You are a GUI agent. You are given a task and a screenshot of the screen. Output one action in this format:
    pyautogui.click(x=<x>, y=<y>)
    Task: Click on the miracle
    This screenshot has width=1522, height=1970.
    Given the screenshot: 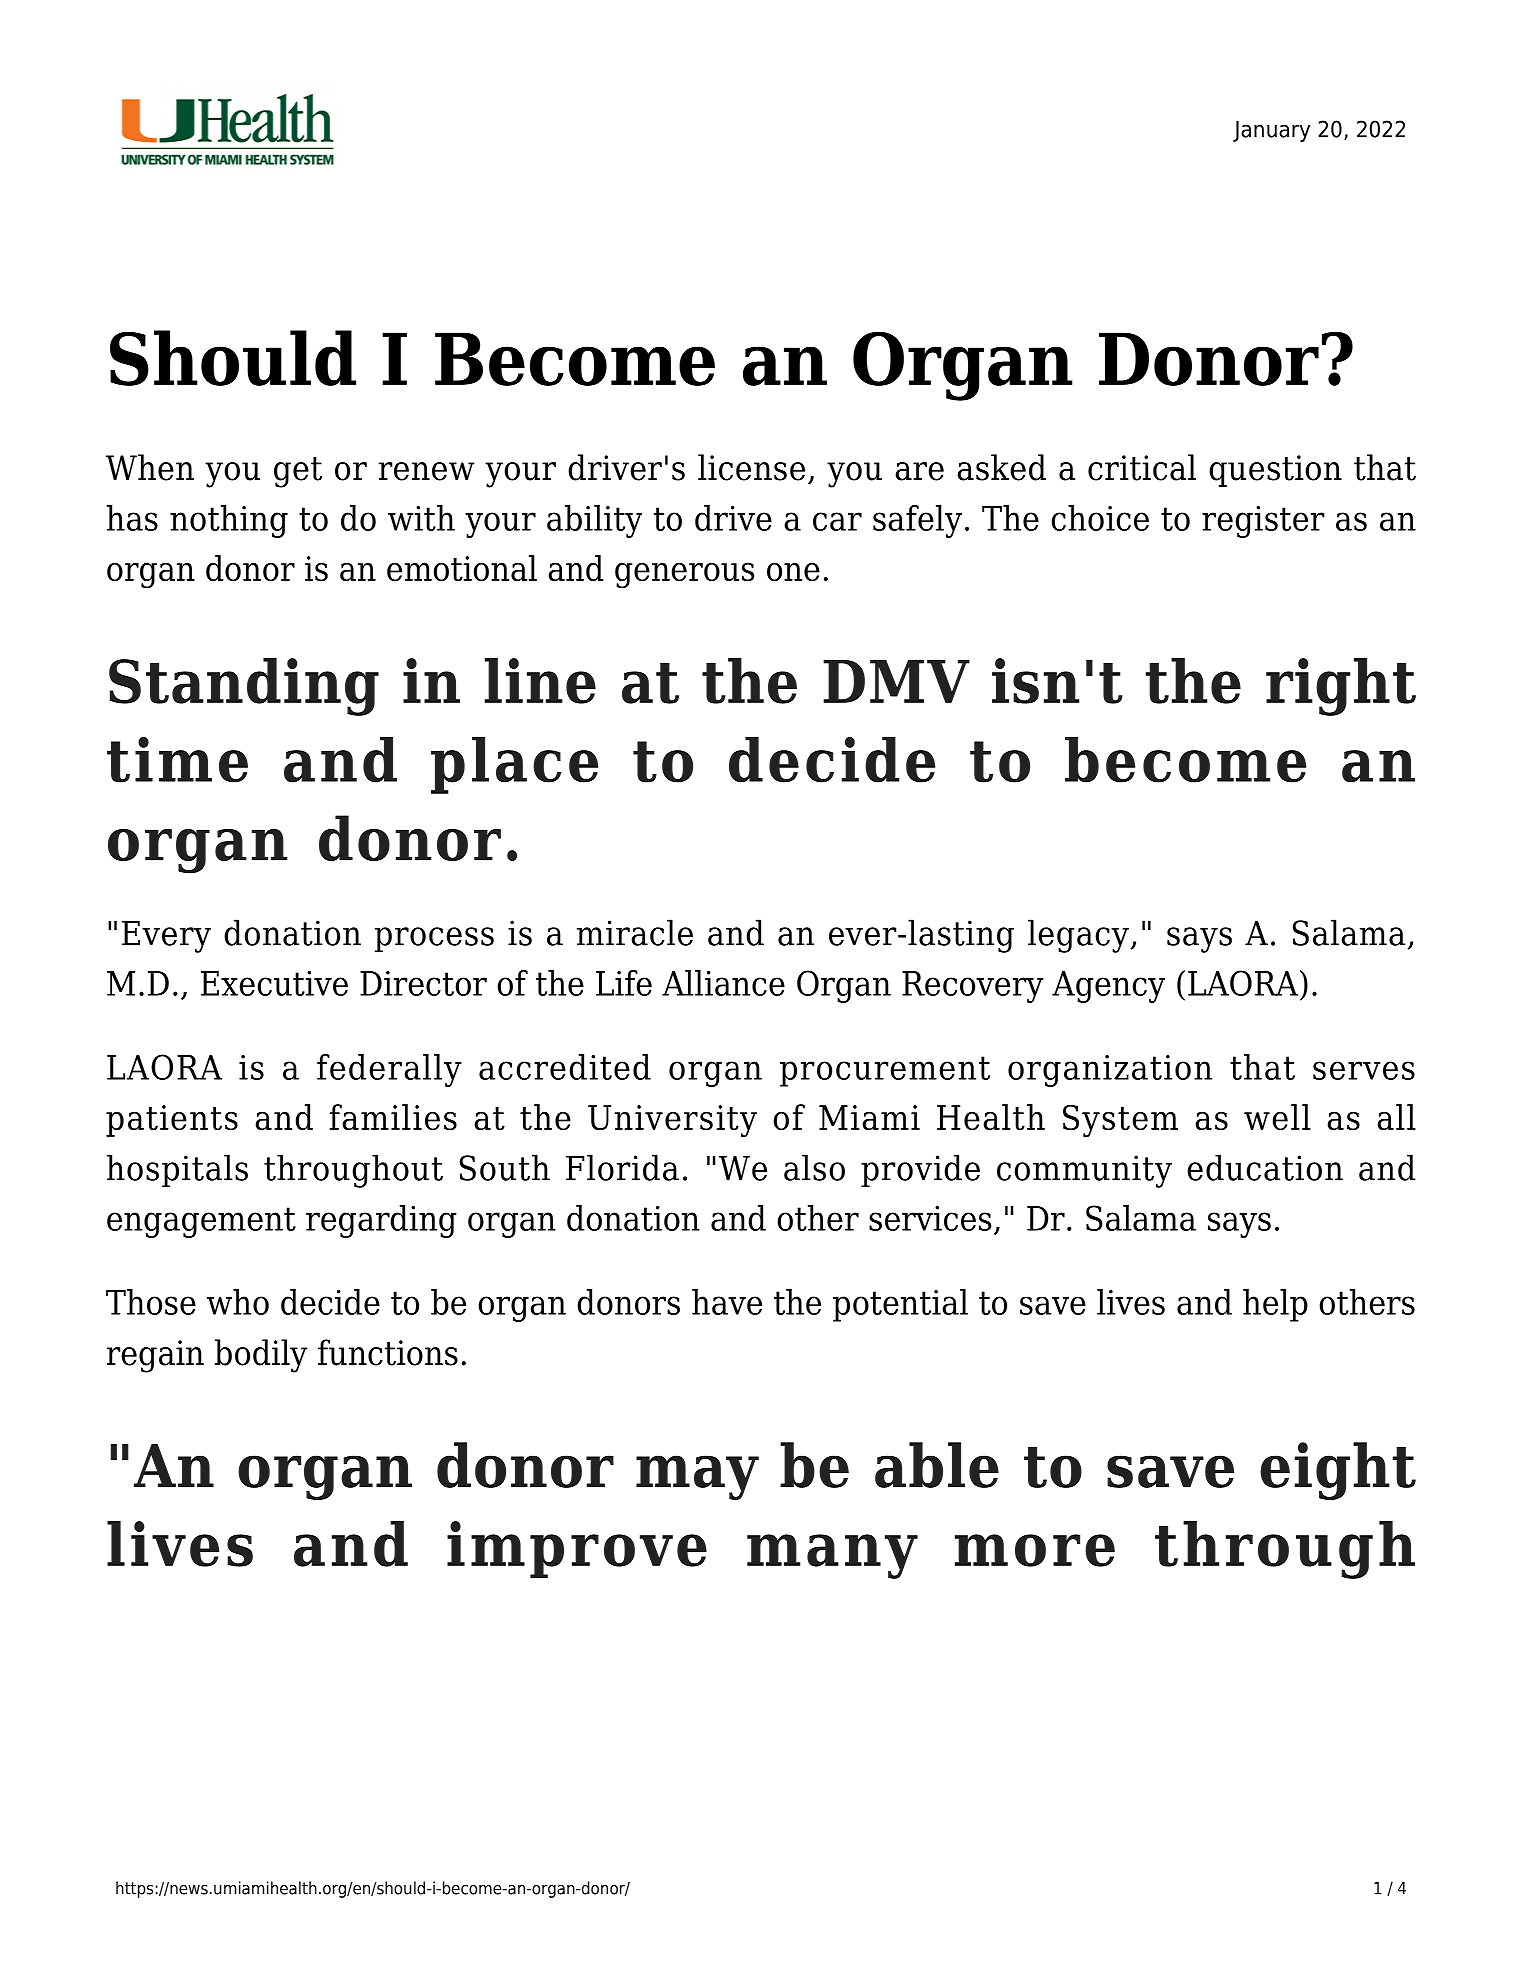 What is the action you would take?
    pyautogui.click(x=635, y=932)
